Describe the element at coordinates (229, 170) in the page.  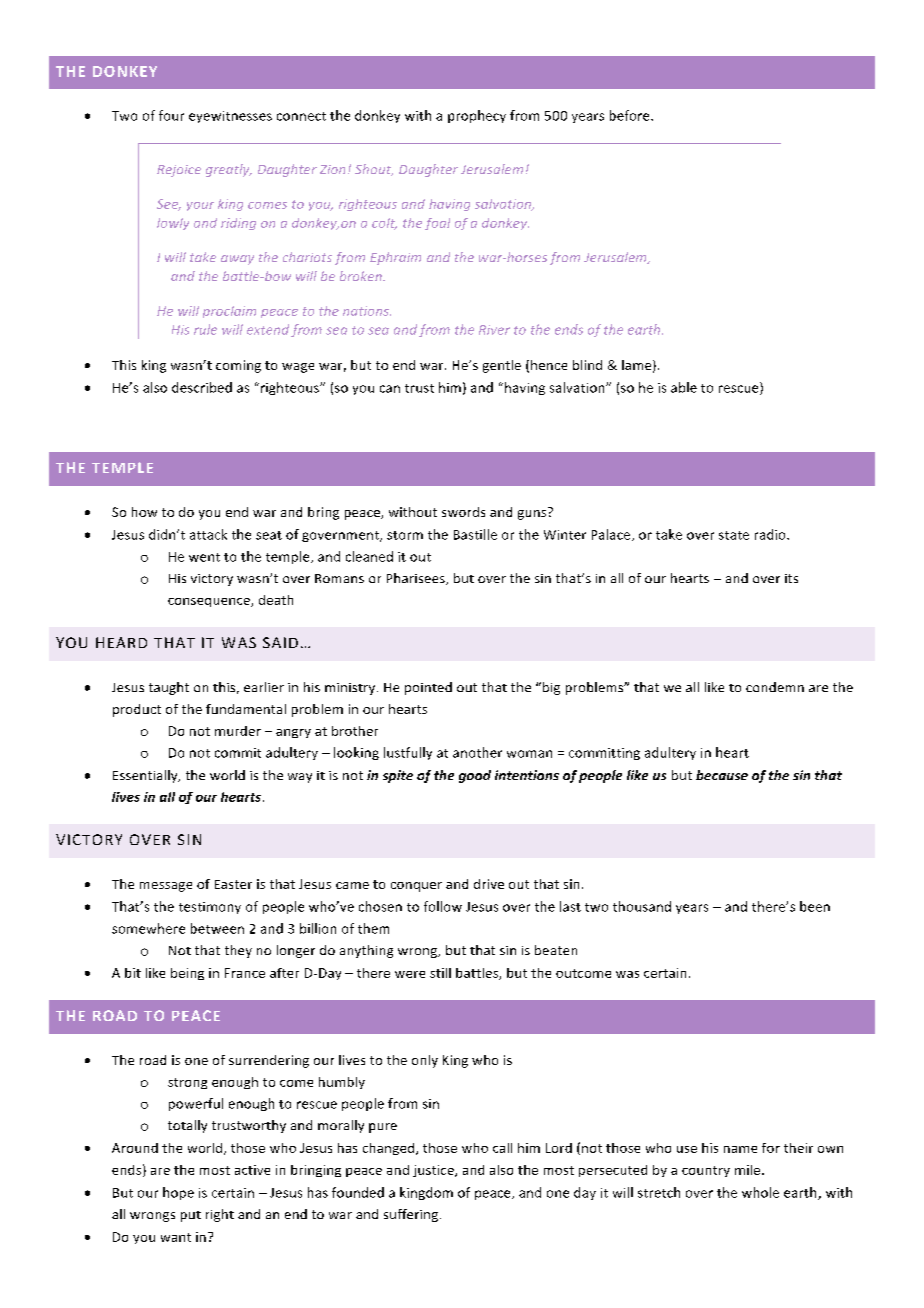
I see `greatly` at that location.
